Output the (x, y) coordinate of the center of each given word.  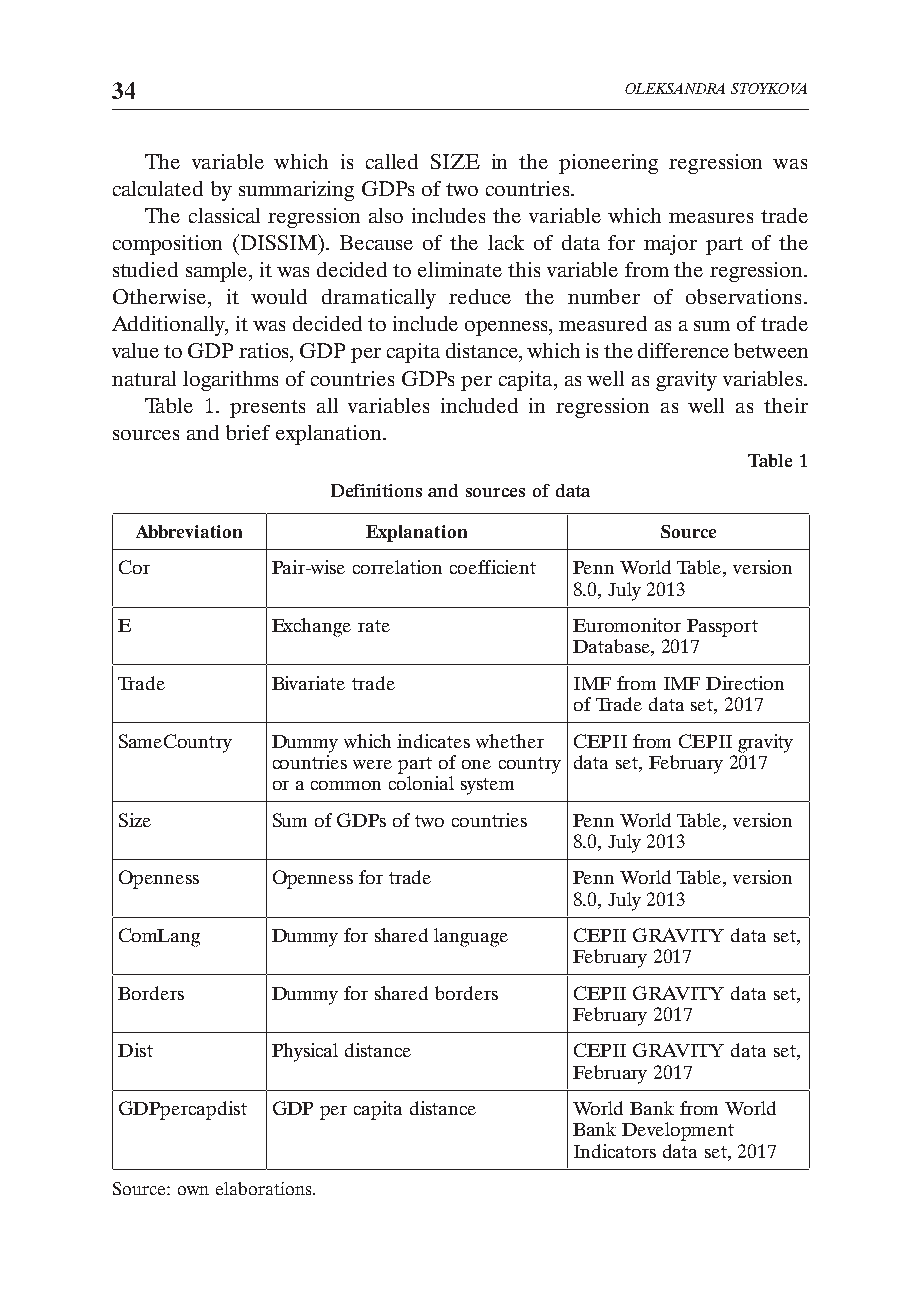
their (786, 405)
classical (224, 215)
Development (678, 1131)
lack (506, 242)
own (193, 1190)
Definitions (376, 490)
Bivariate (308, 683)
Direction (745, 683)
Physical (305, 1052)
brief (248, 432)
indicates (433, 741)
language (471, 937)
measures (711, 218)
